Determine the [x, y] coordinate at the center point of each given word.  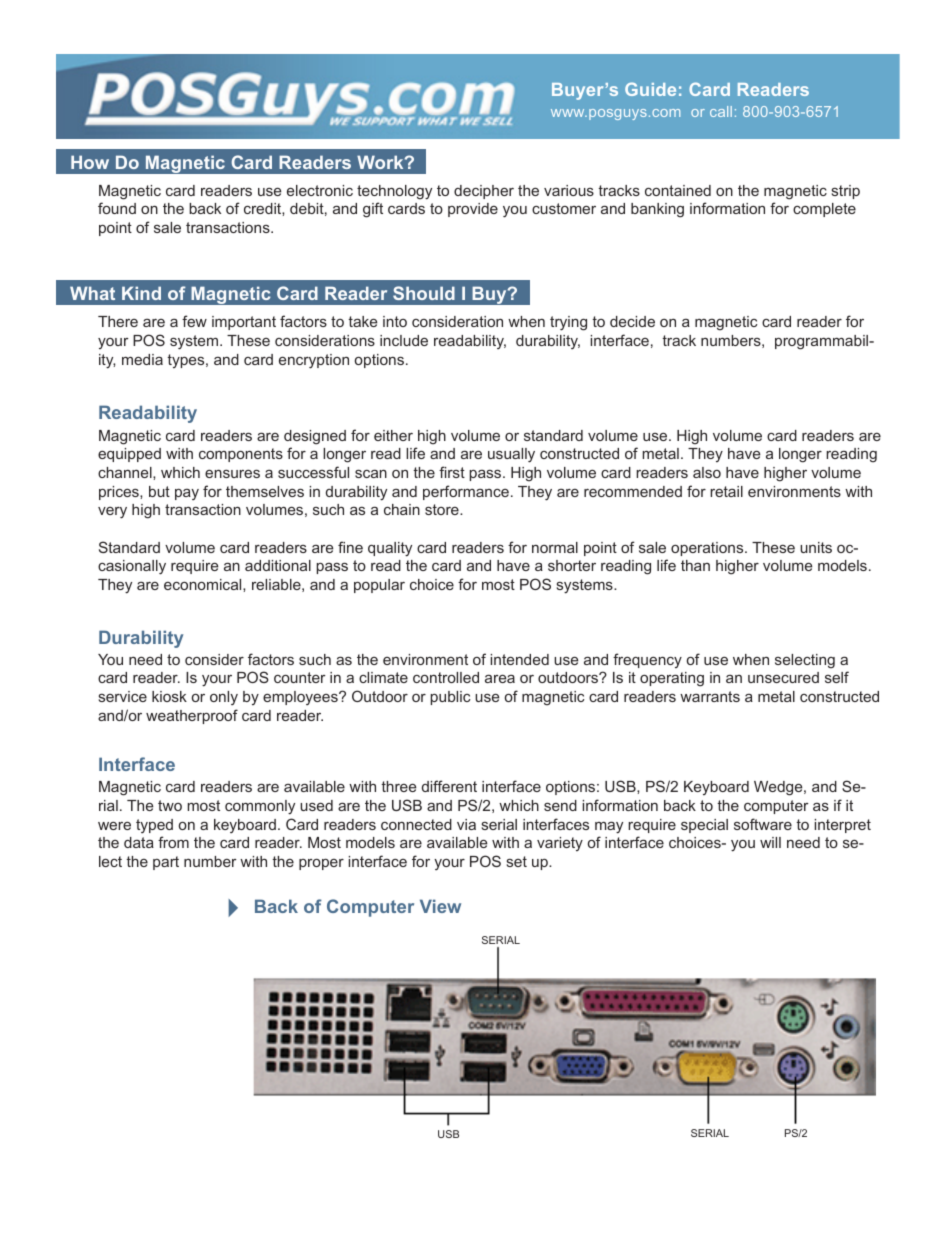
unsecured [783, 677]
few [194, 321]
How [90, 162]
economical [204, 584]
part [166, 863]
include [404, 340]
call [721, 111]
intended [519, 659]
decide [632, 321]
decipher [484, 192]
